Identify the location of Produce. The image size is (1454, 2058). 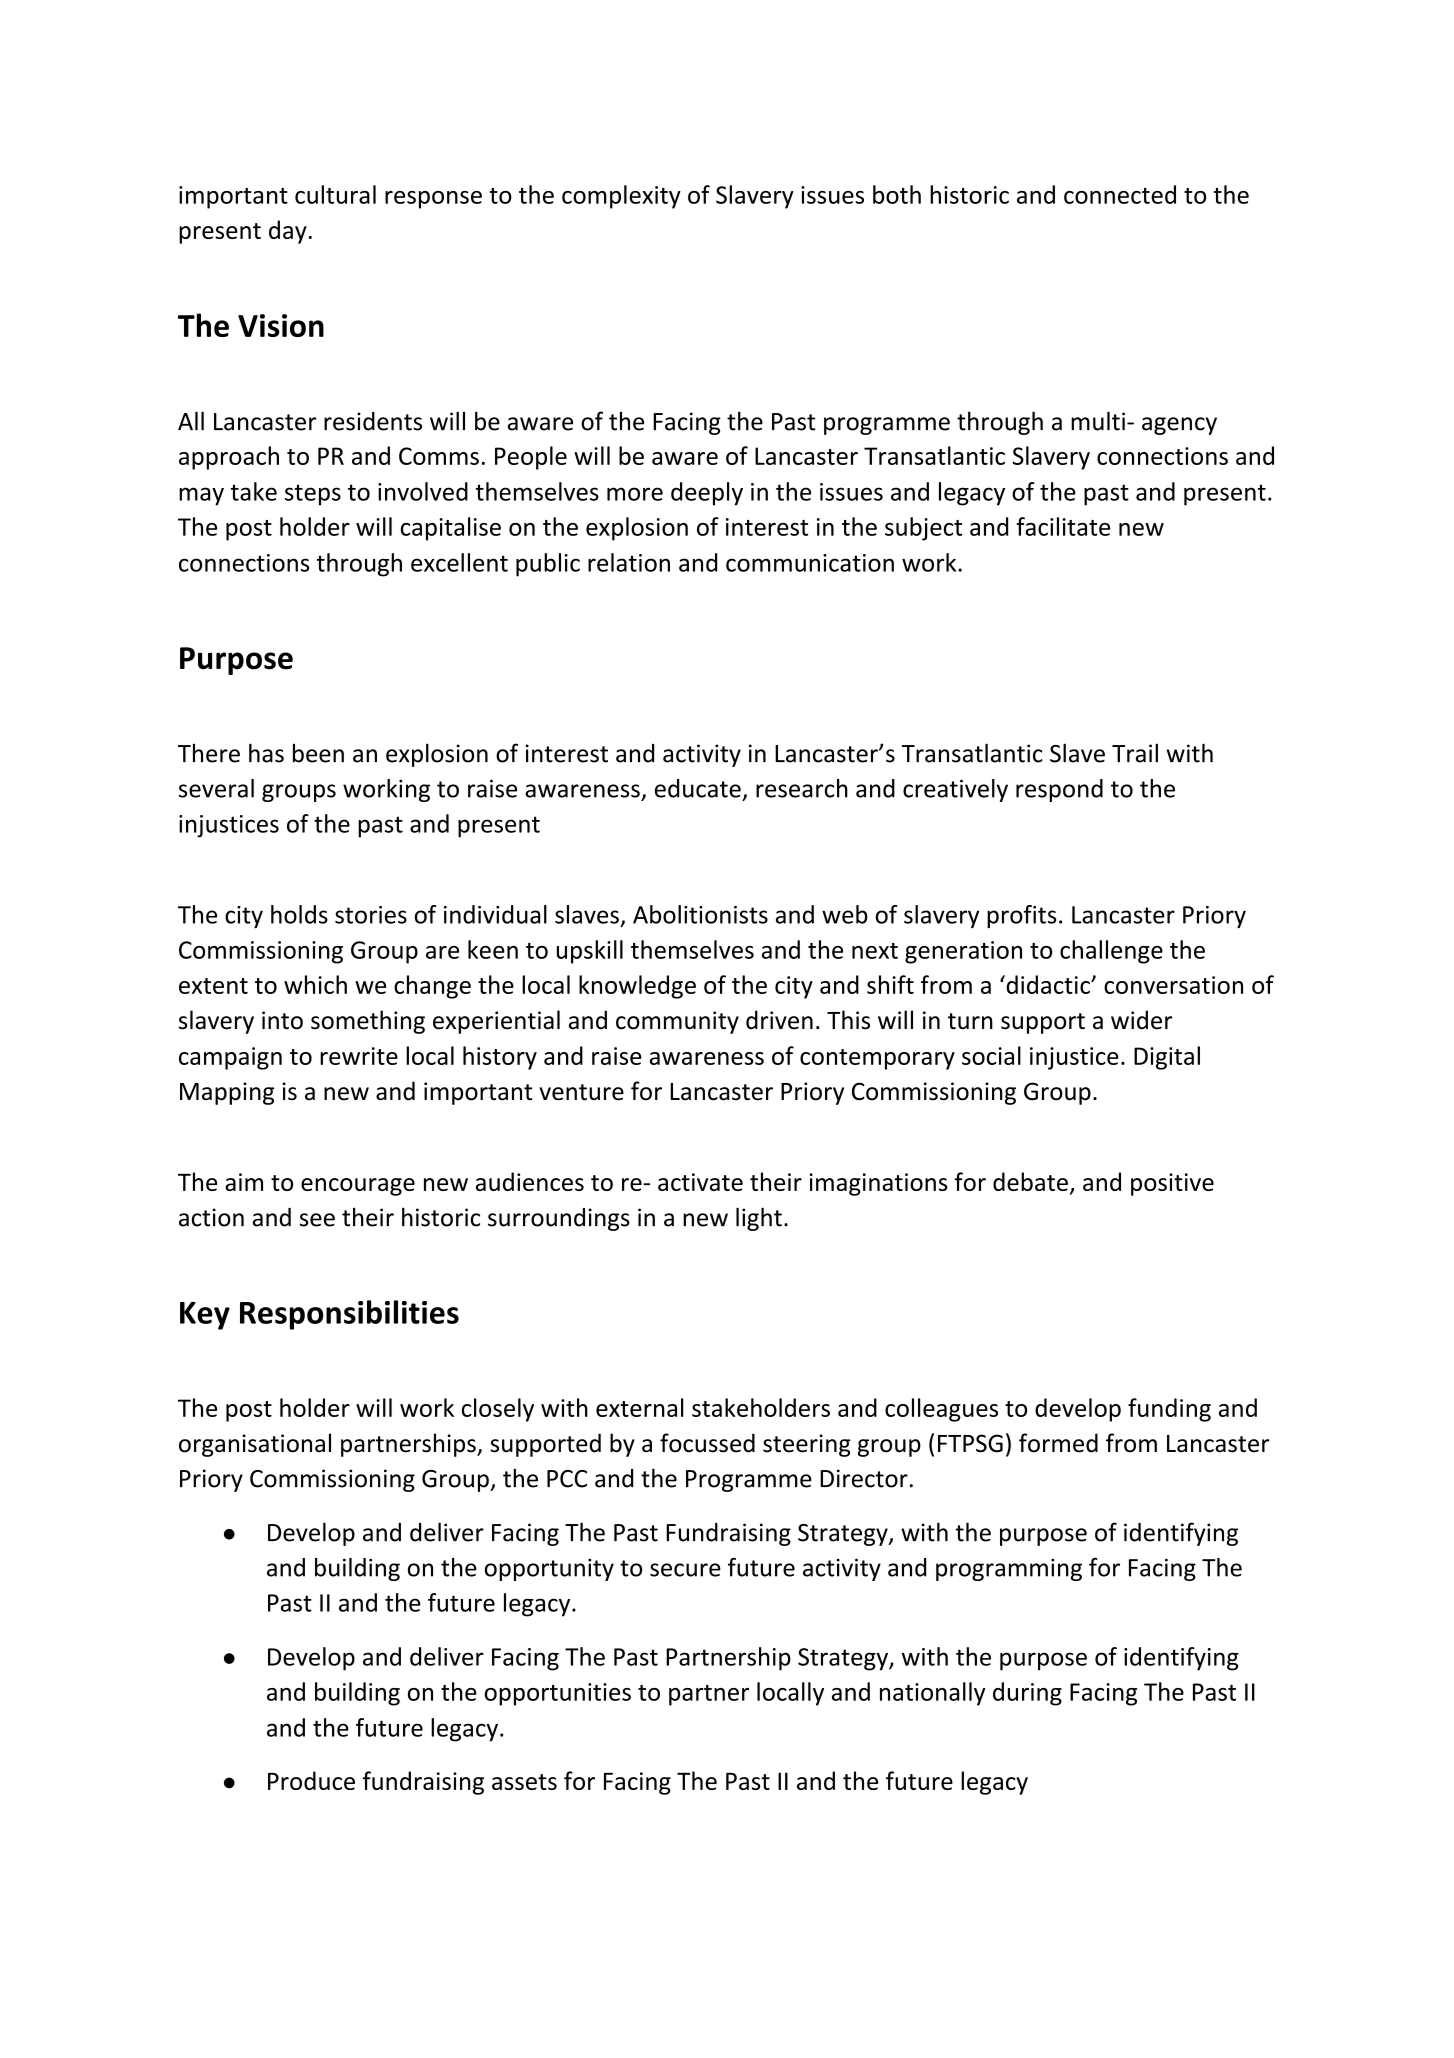
(311, 1780).
